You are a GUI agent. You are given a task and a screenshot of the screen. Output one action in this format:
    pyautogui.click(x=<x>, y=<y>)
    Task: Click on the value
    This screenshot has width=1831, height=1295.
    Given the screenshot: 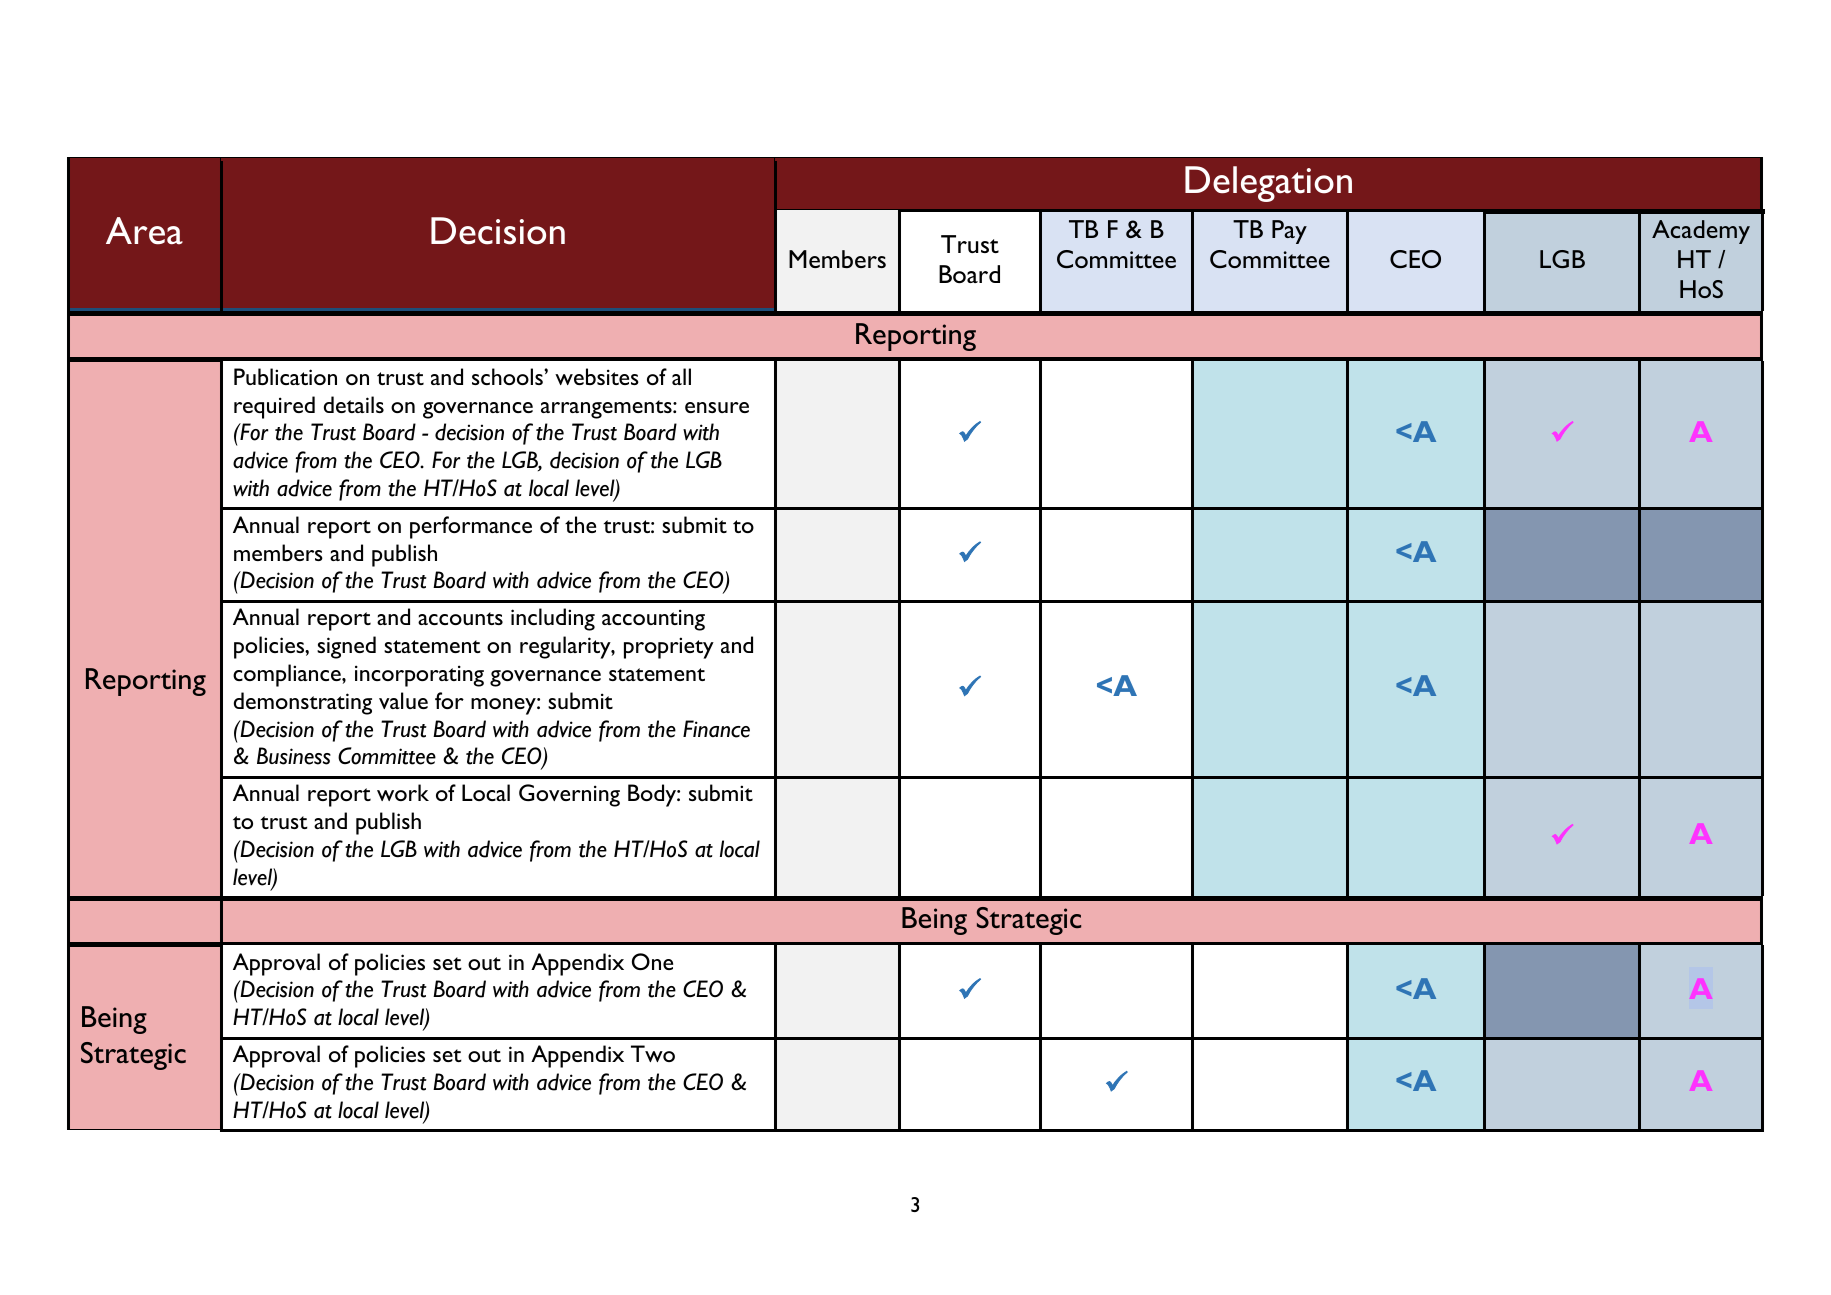 What is the action you would take?
    pyautogui.click(x=403, y=700)
